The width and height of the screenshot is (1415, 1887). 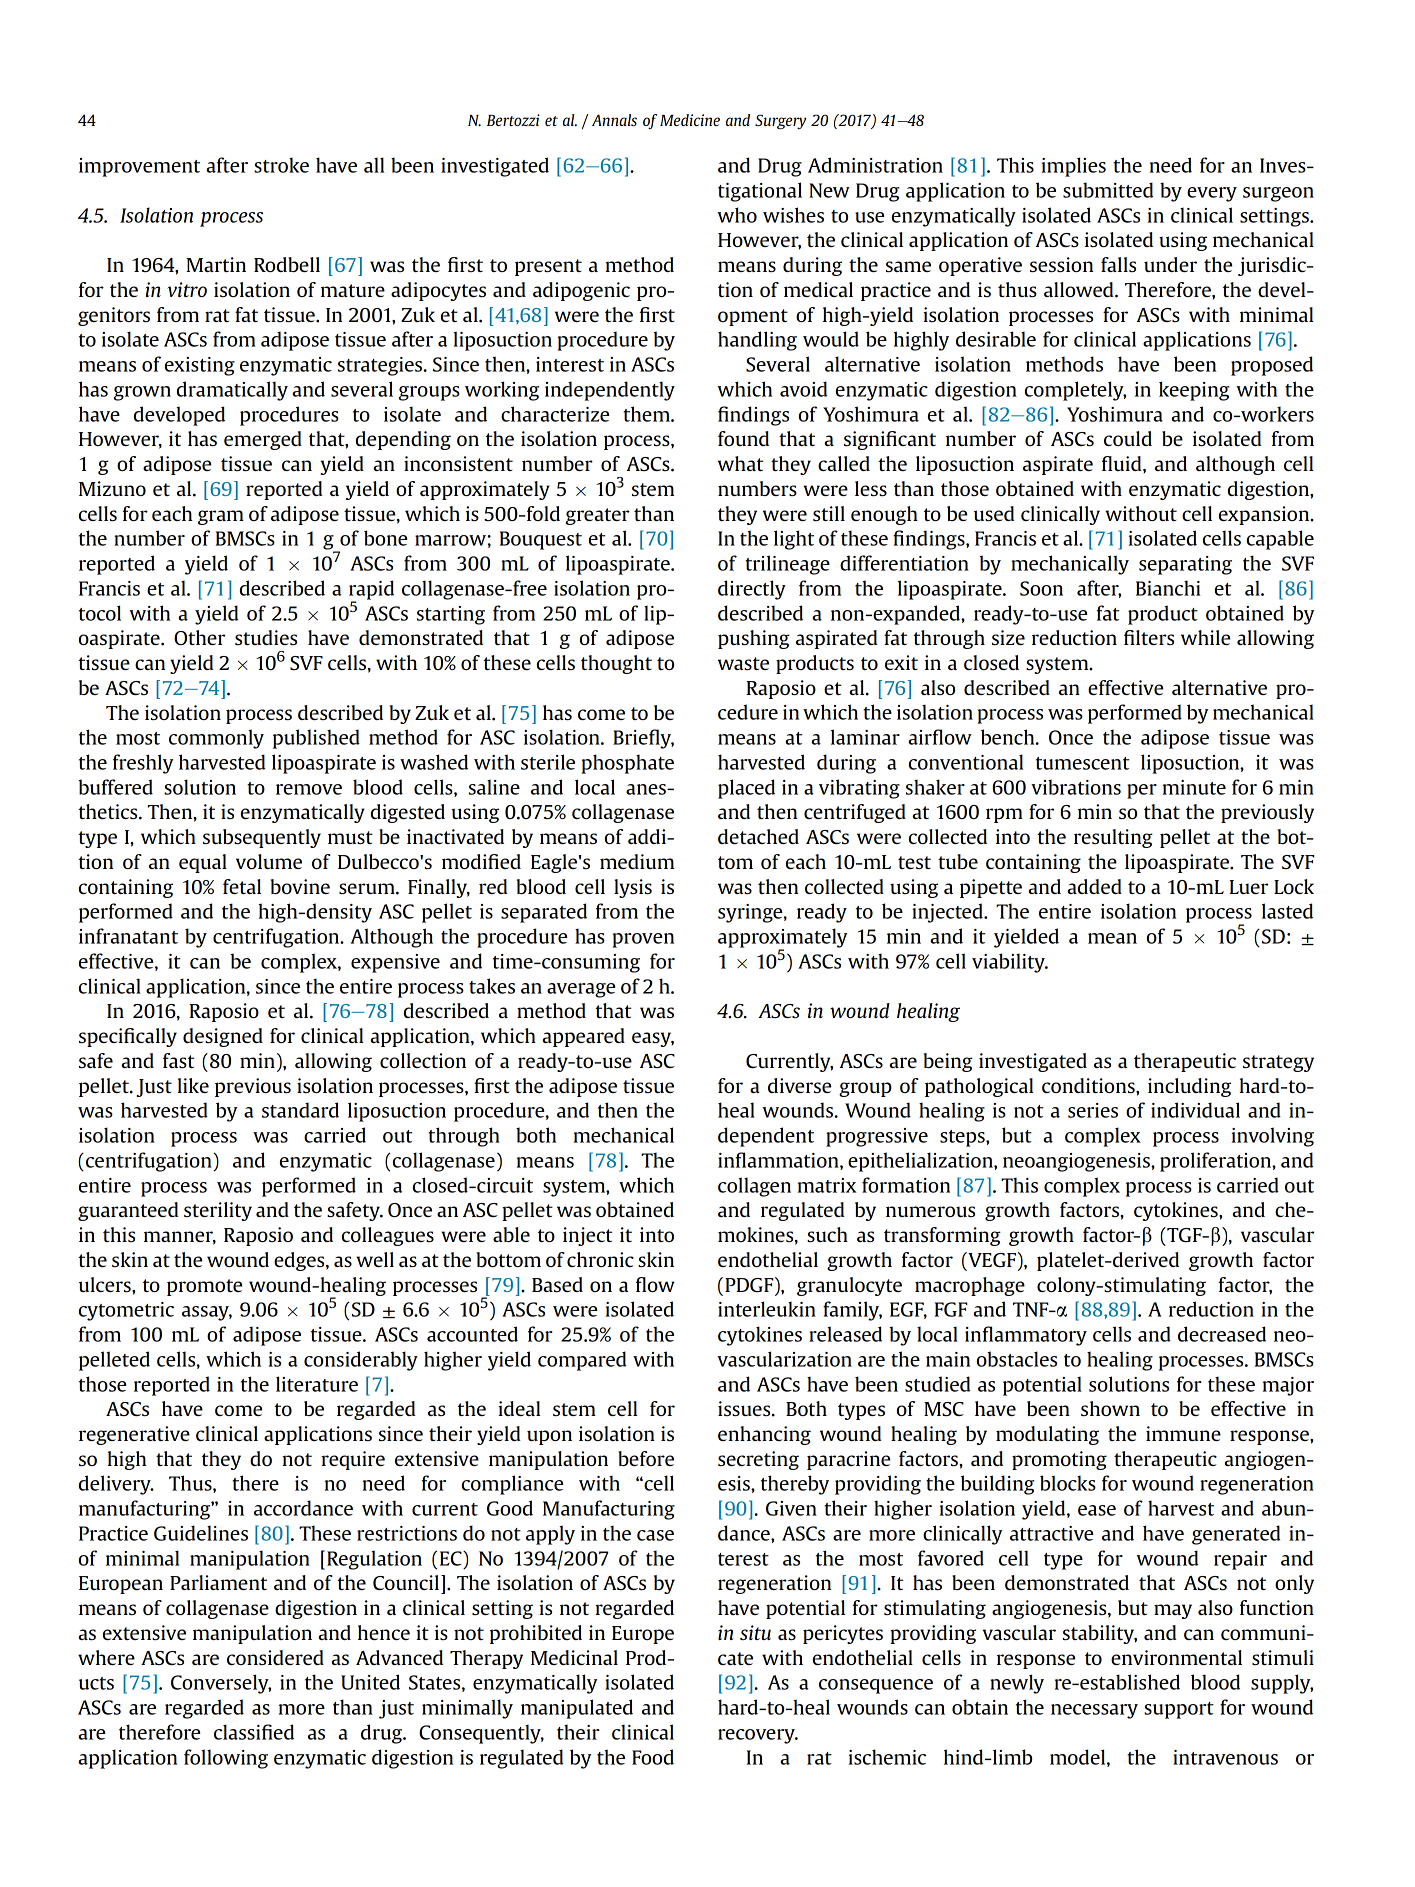 What do you see at coordinates (740, 463) in the screenshot?
I see `what` at bounding box center [740, 463].
